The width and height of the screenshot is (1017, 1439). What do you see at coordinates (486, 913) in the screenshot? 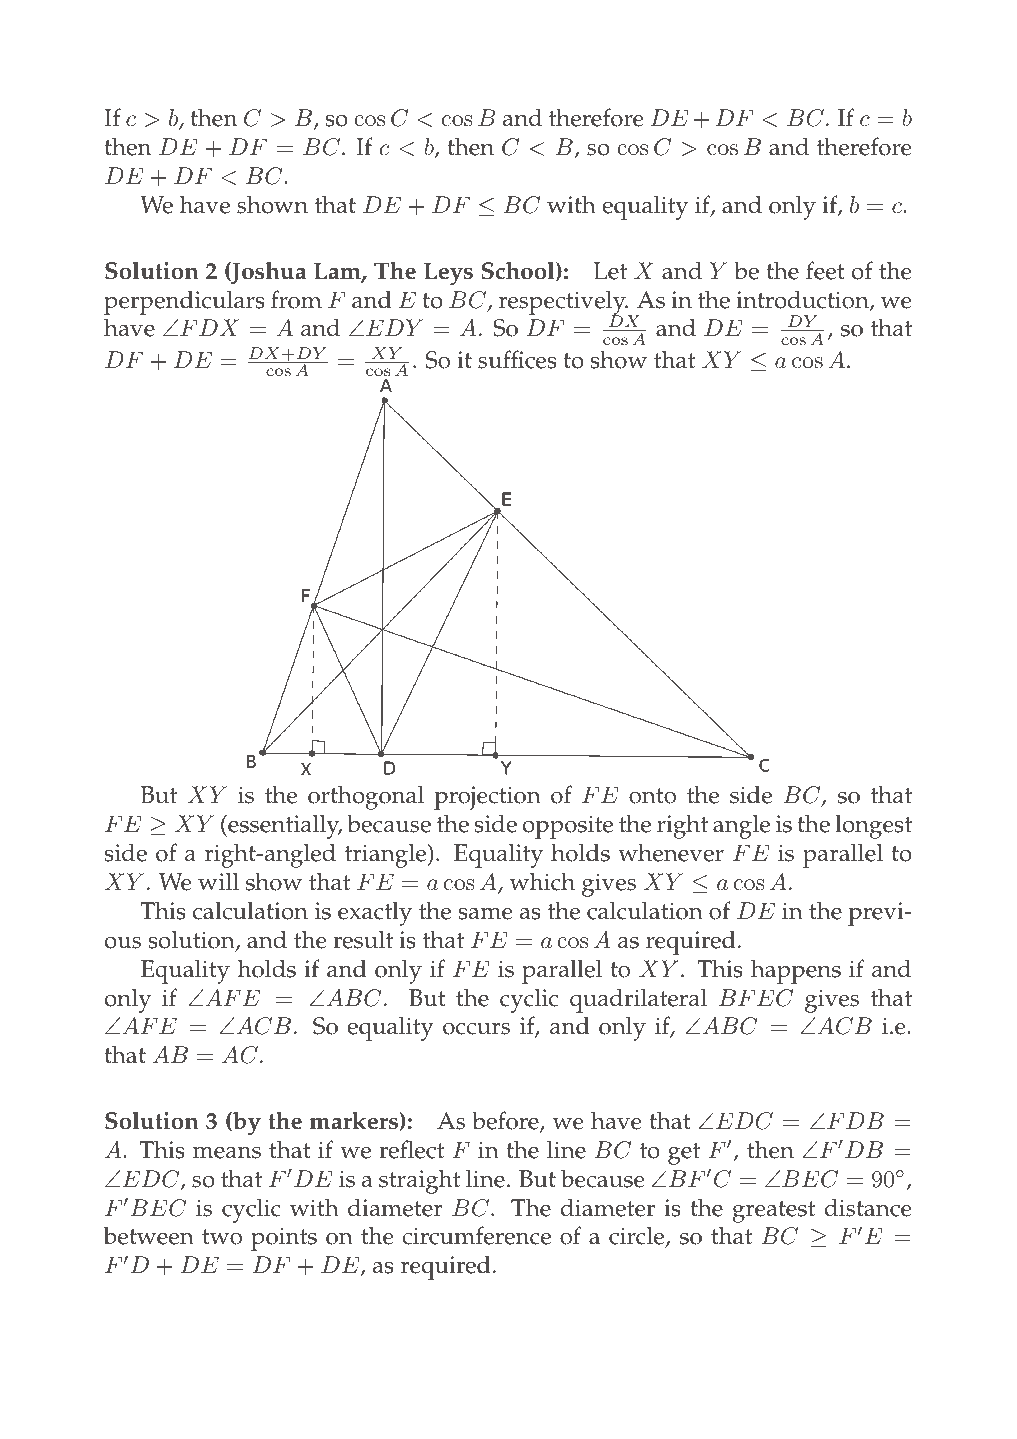
I see `same` at bounding box center [486, 913].
